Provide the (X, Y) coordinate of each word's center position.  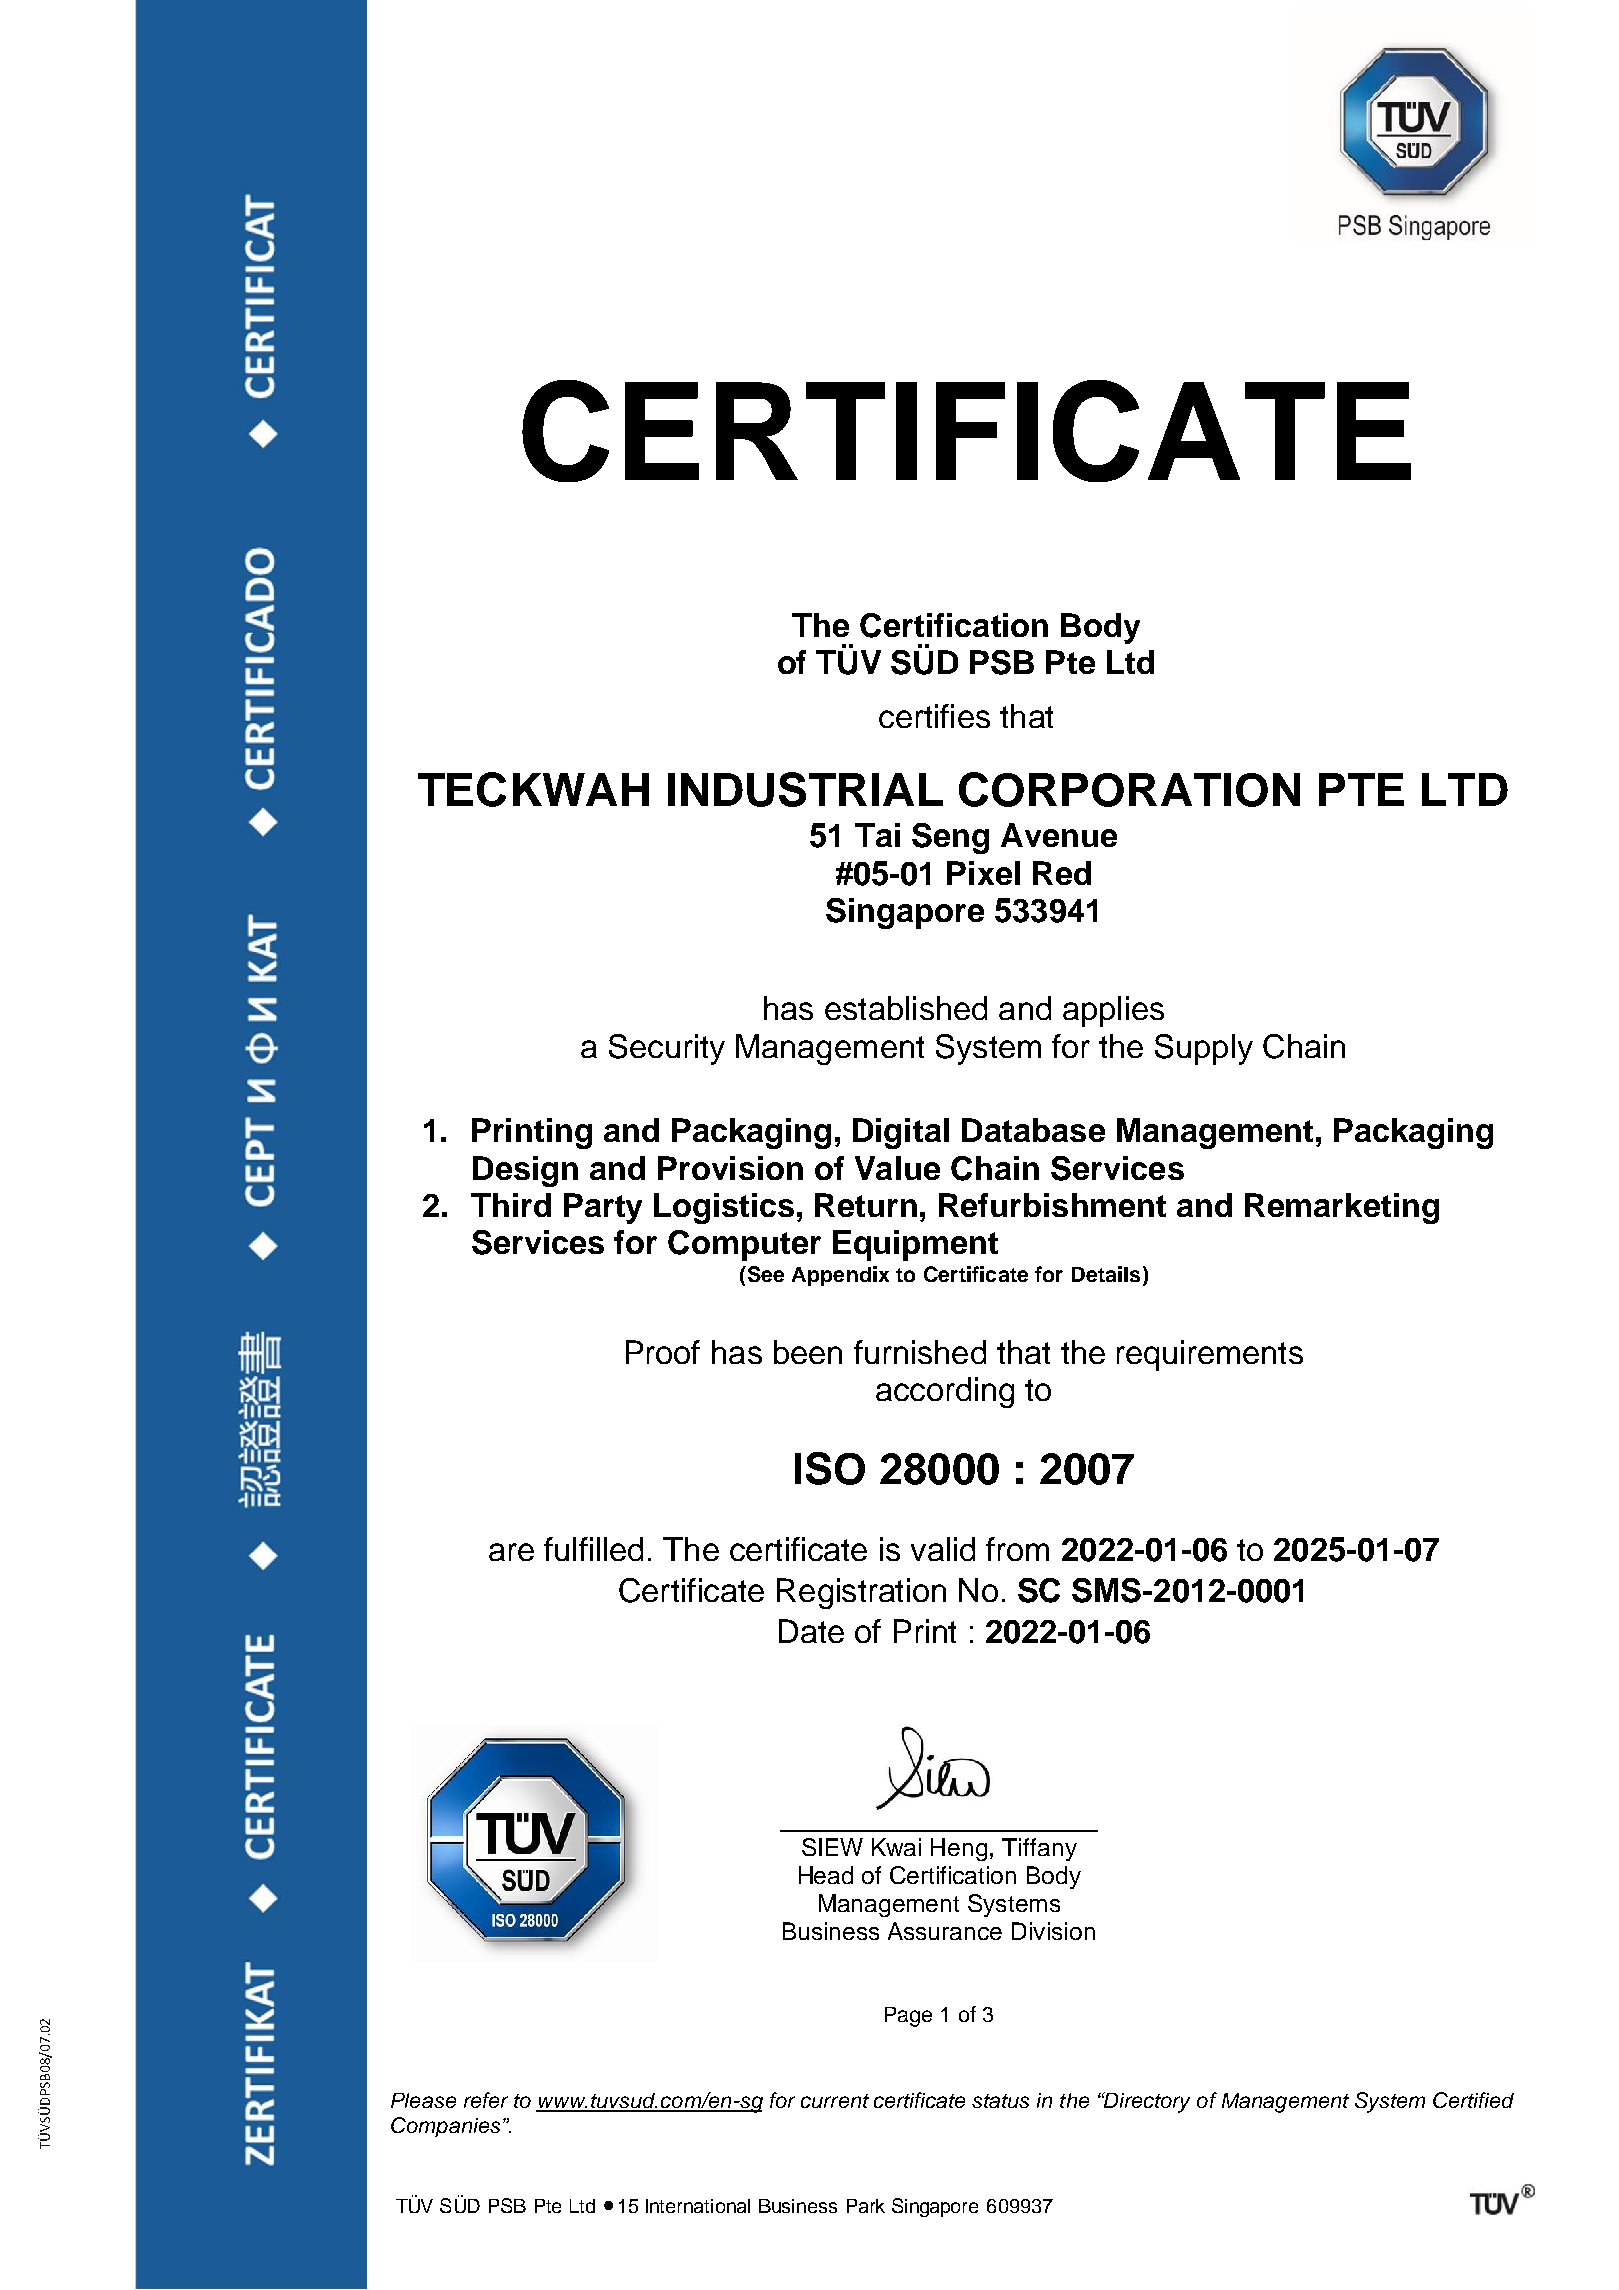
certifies (934, 716)
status (1000, 2101)
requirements (1210, 1355)
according (945, 1392)
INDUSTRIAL (805, 789)
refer (486, 2100)
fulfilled (593, 1549)
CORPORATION (1129, 789)
